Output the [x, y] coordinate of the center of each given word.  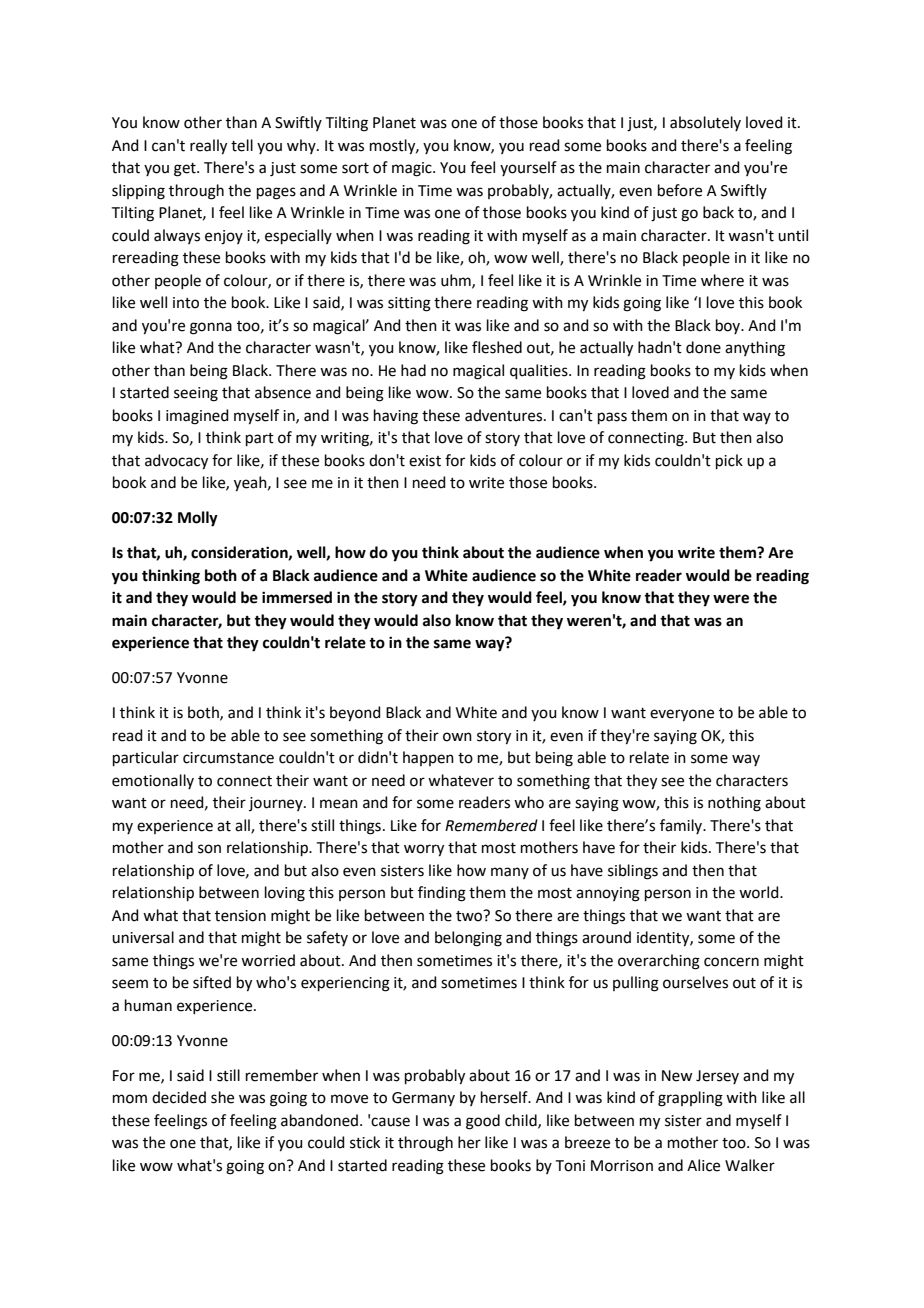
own [457, 737]
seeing [196, 394]
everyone [682, 715]
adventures [505, 415]
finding [442, 894]
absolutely [705, 123]
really [208, 147]
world [760, 892]
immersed [297, 597]
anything [755, 349]
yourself [528, 168]
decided [179, 1097]
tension [240, 916]
